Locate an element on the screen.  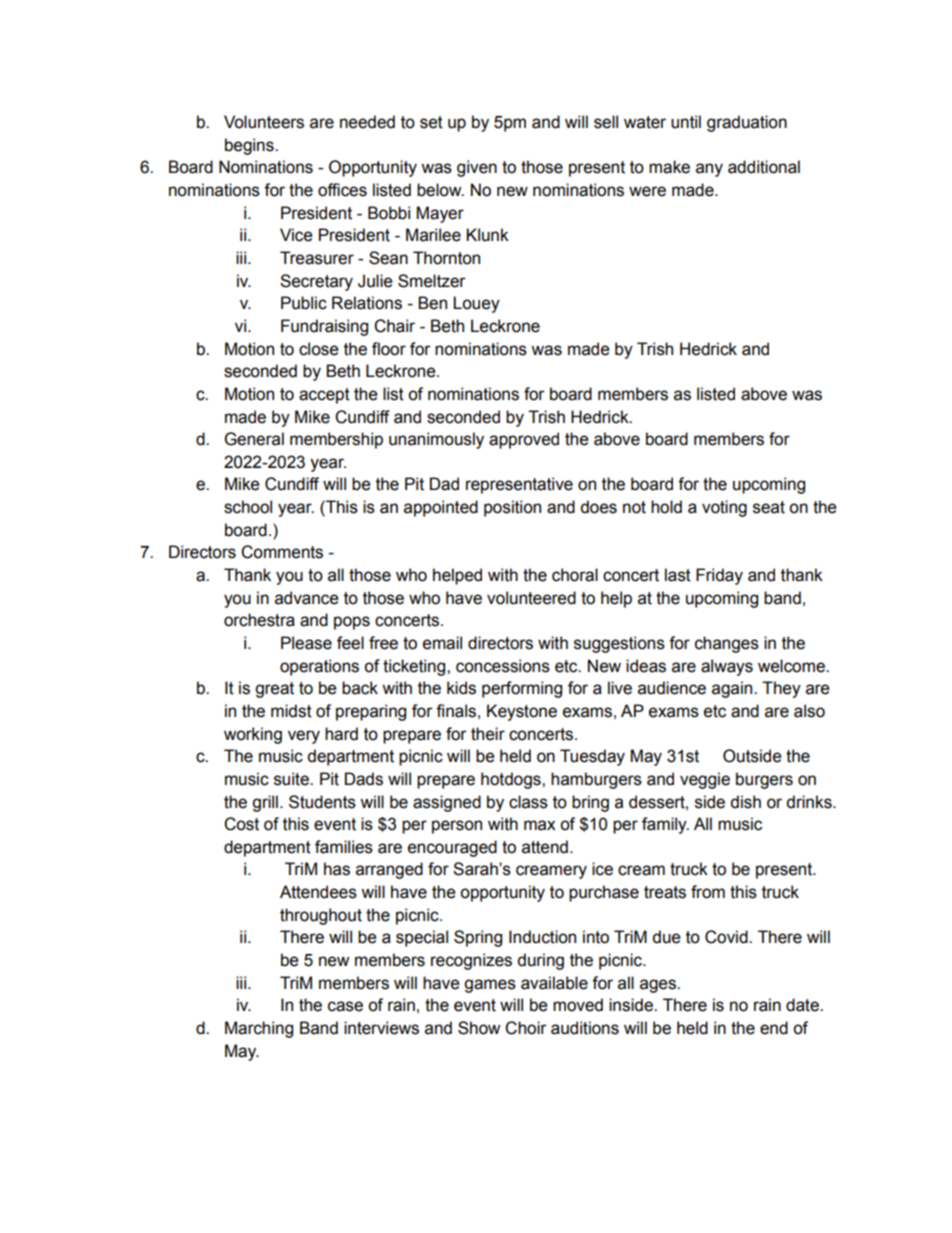
families is located at coordinates (344, 847).
